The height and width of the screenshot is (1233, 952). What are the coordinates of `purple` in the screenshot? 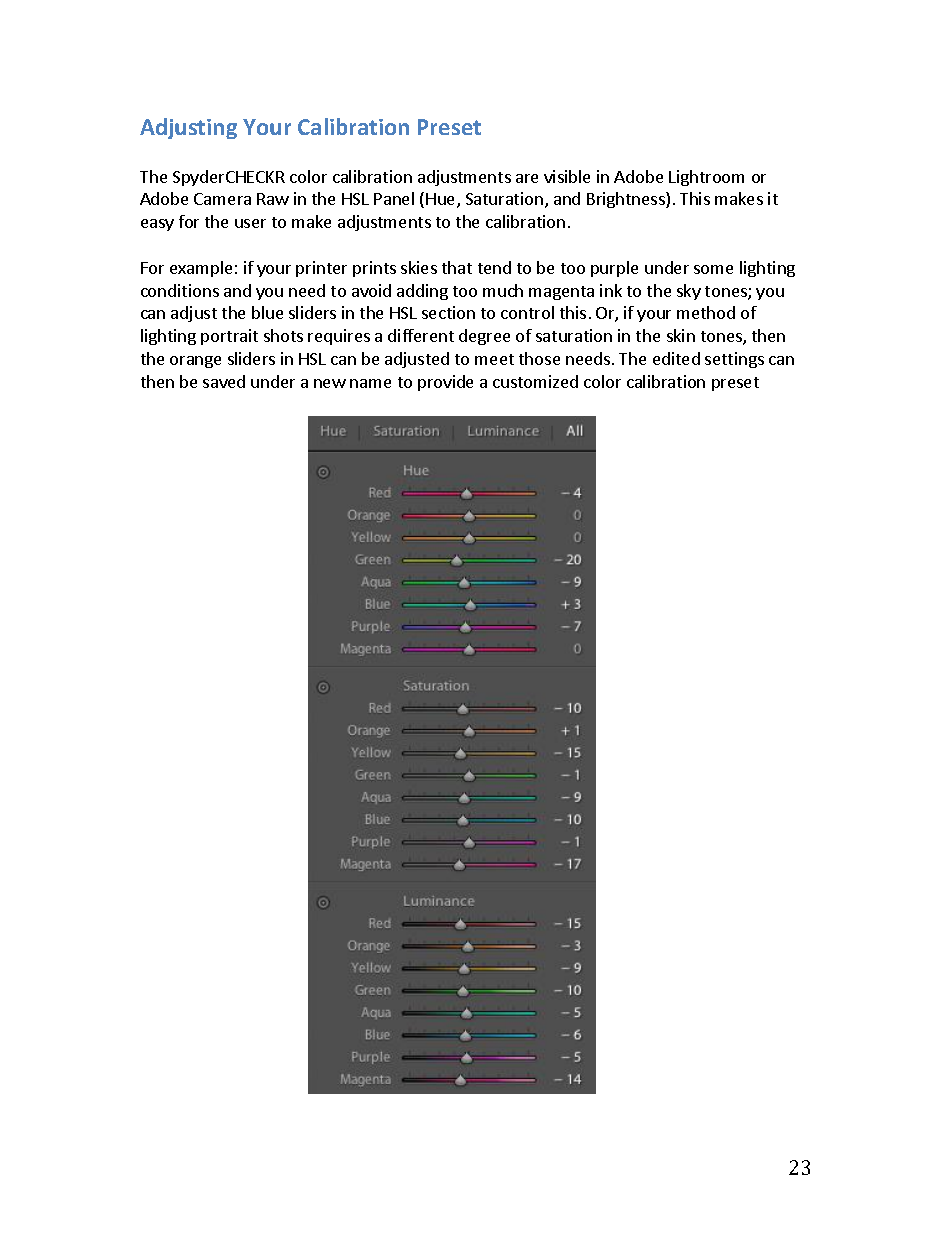 It's located at (614, 269).
